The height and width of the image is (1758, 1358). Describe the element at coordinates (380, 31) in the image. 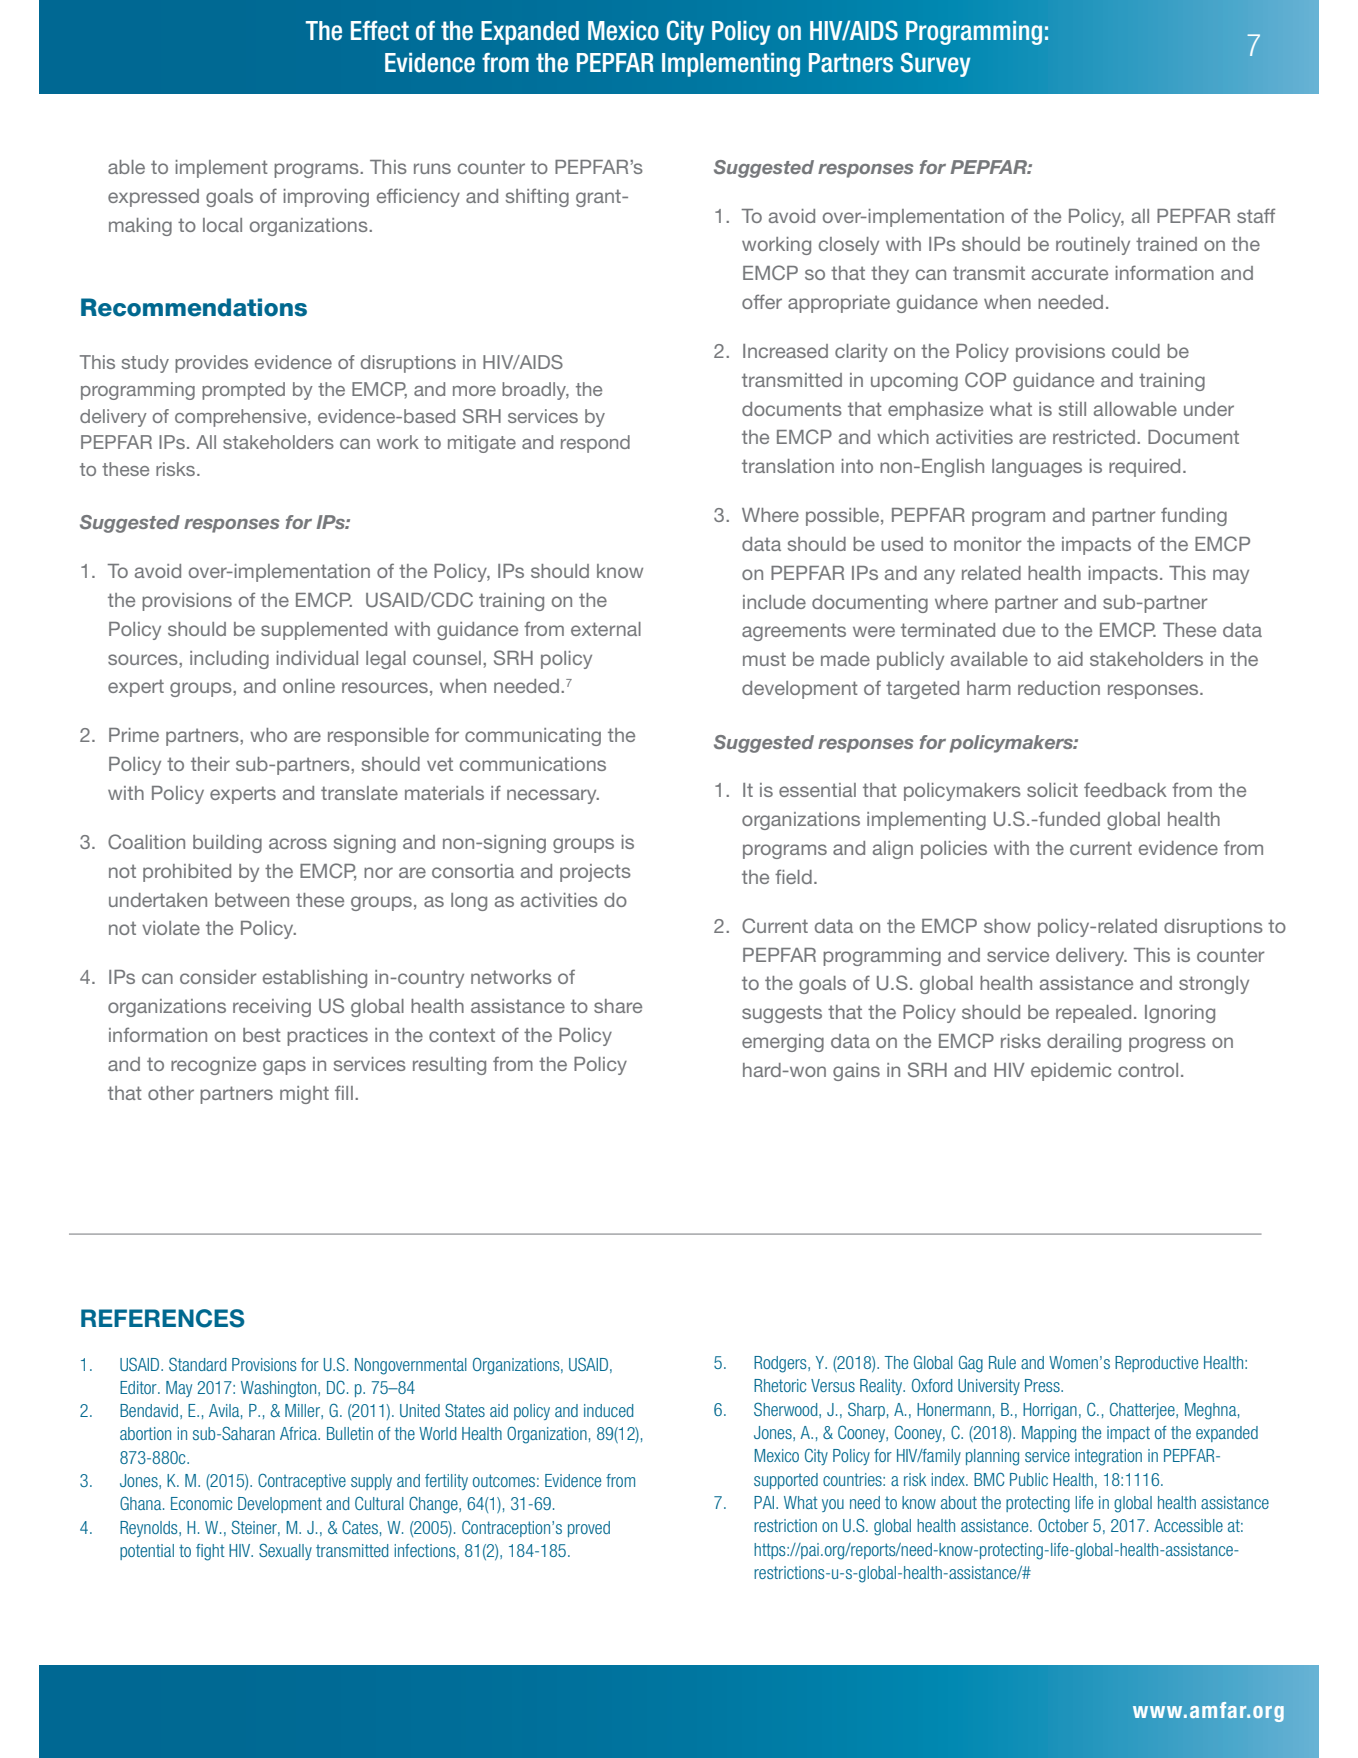

I see `Effect` at that location.
